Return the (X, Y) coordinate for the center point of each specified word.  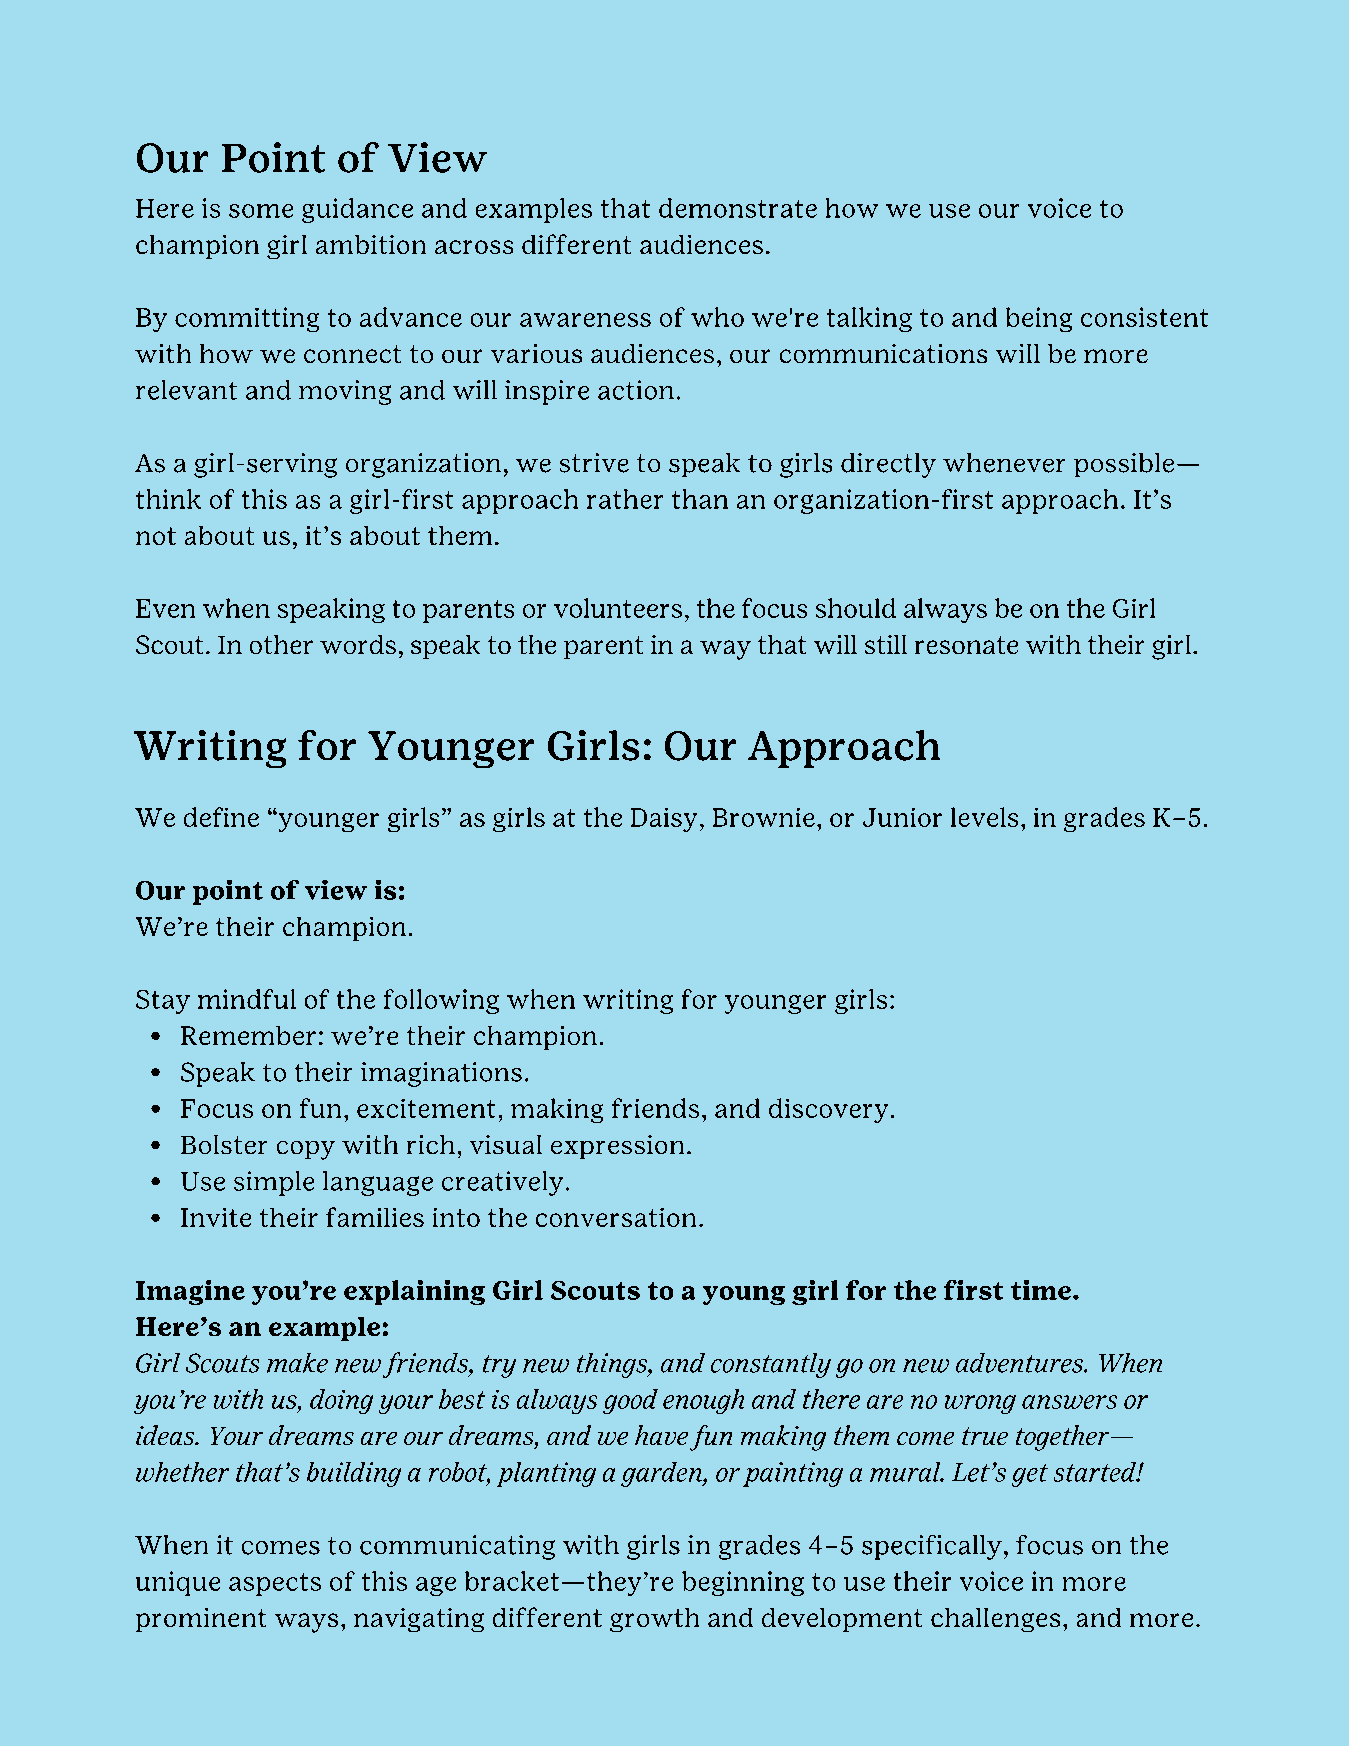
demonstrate (738, 208)
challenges (995, 1620)
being (1039, 319)
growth (654, 1620)
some (261, 211)
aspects (275, 1584)
